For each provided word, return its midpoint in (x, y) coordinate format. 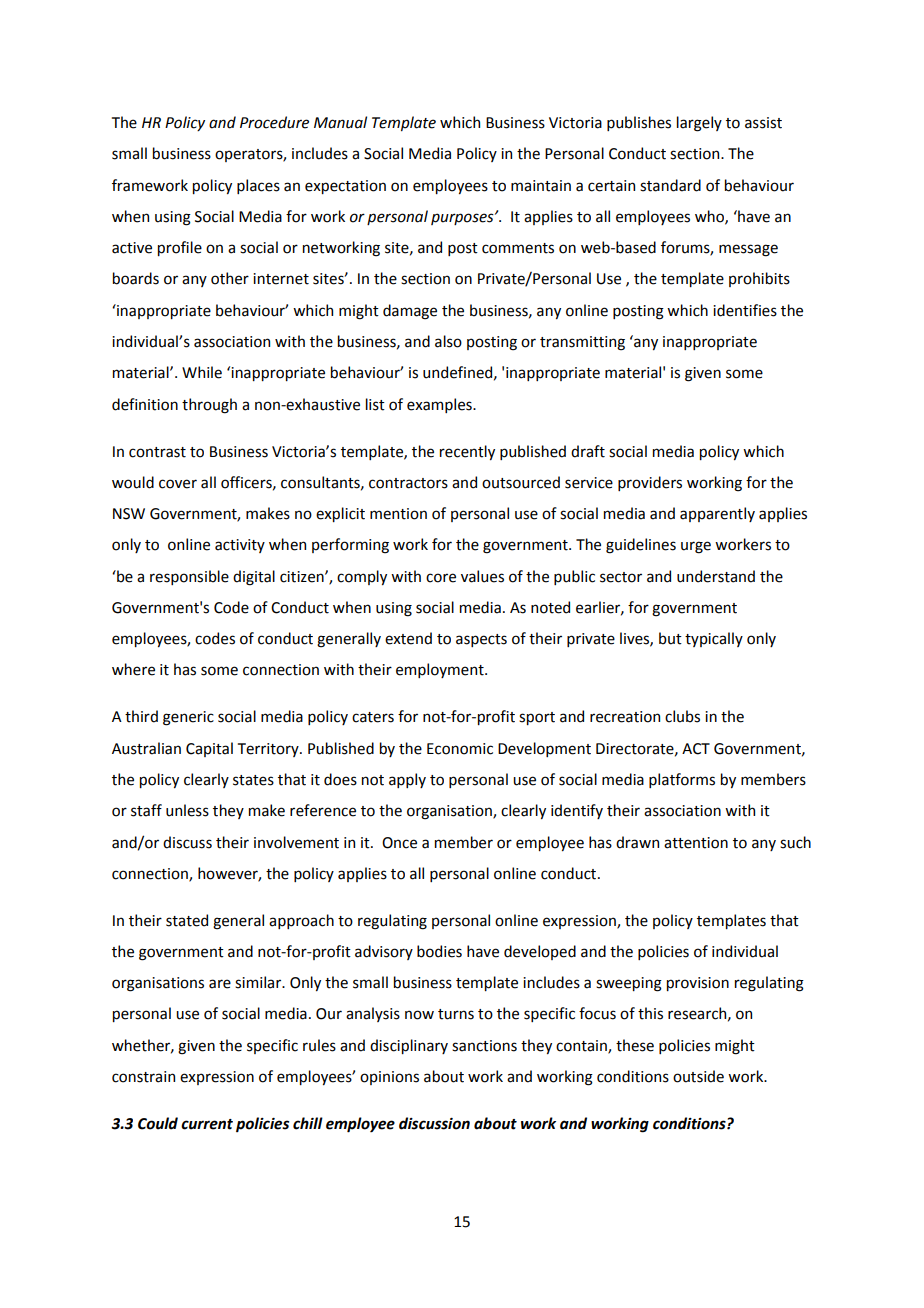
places (258, 186)
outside (698, 1076)
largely (699, 124)
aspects (481, 640)
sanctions (484, 1046)
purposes (463, 219)
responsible (189, 577)
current (207, 1124)
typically (714, 639)
